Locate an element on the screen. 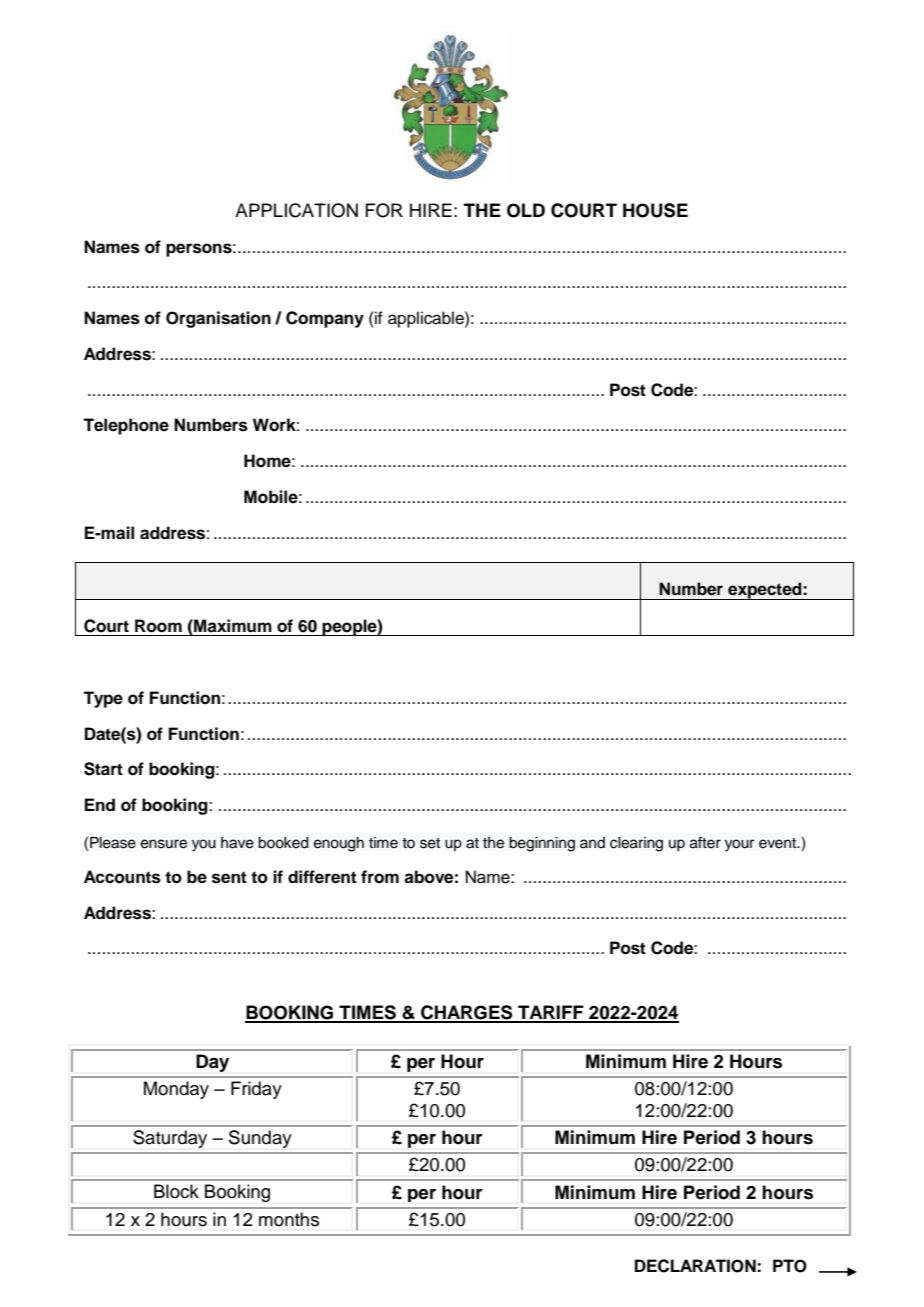 The image size is (924, 1307). after is located at coordinates (705, 842).
